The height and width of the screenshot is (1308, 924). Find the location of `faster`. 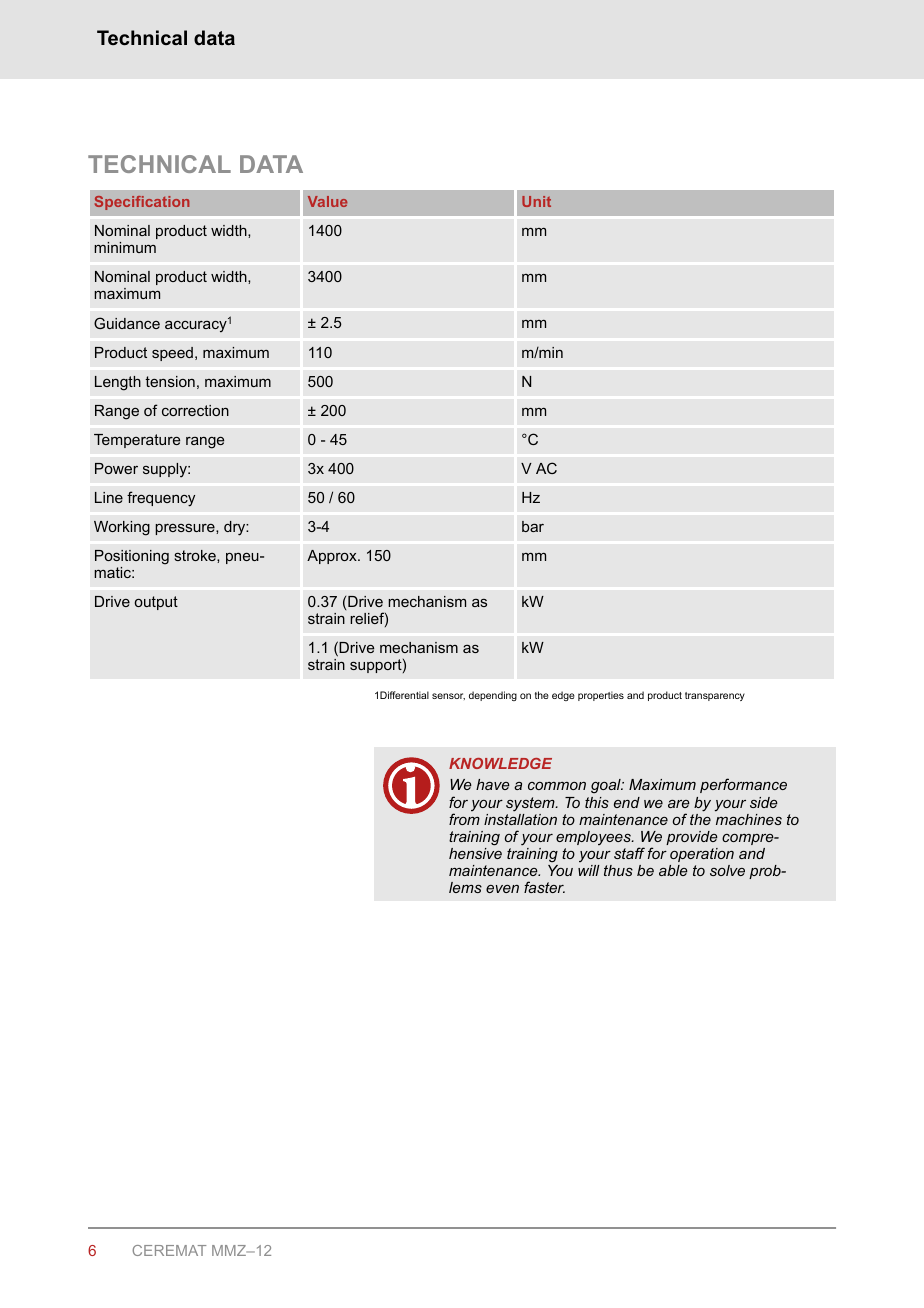

faster is located at coordinates (544, 887).
